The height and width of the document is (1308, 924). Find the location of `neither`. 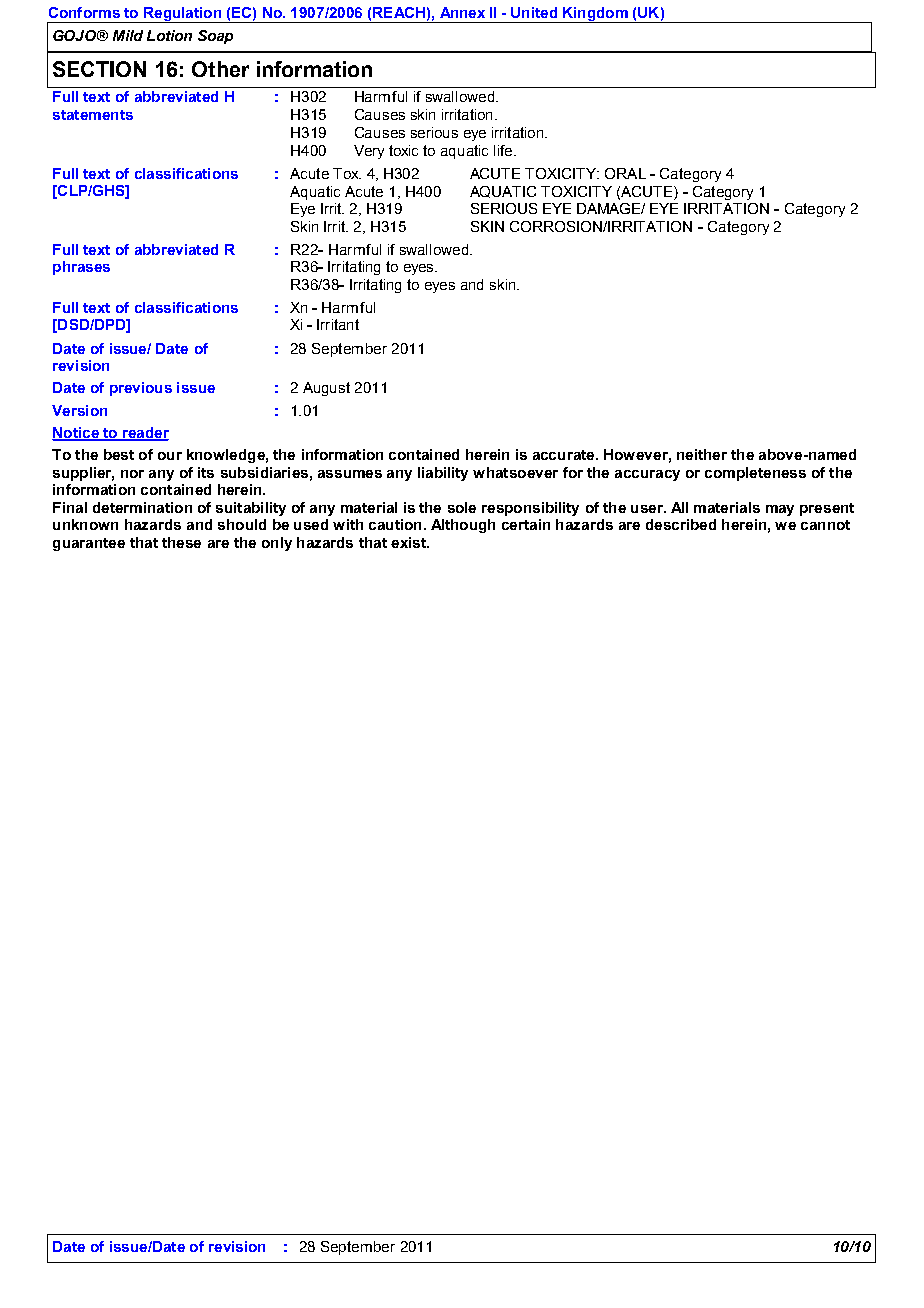

neither is located at coordinates (702, 454).
